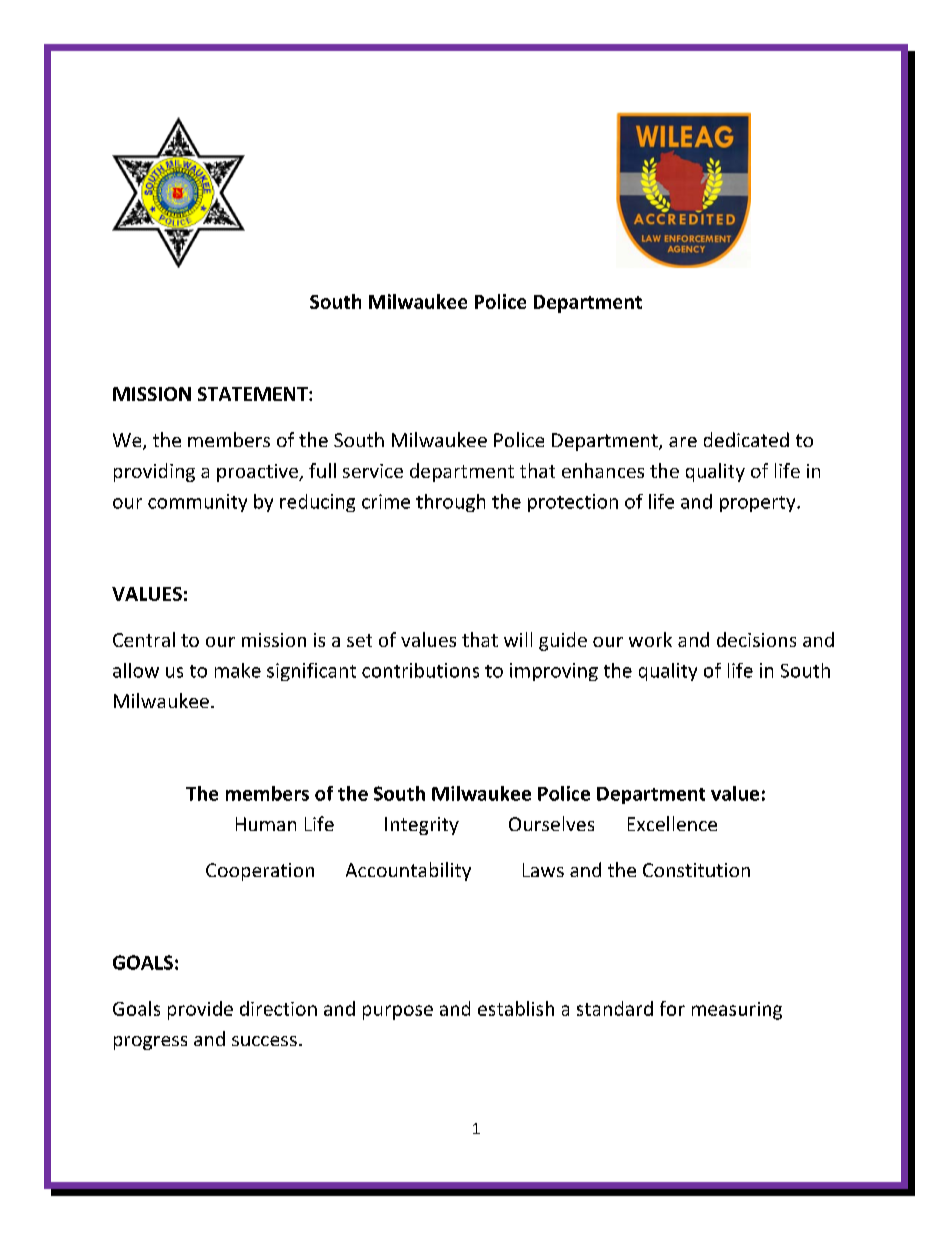  Describe the element at coordinates (200, 1010) in the screenshot. I see `provide` at that location.
